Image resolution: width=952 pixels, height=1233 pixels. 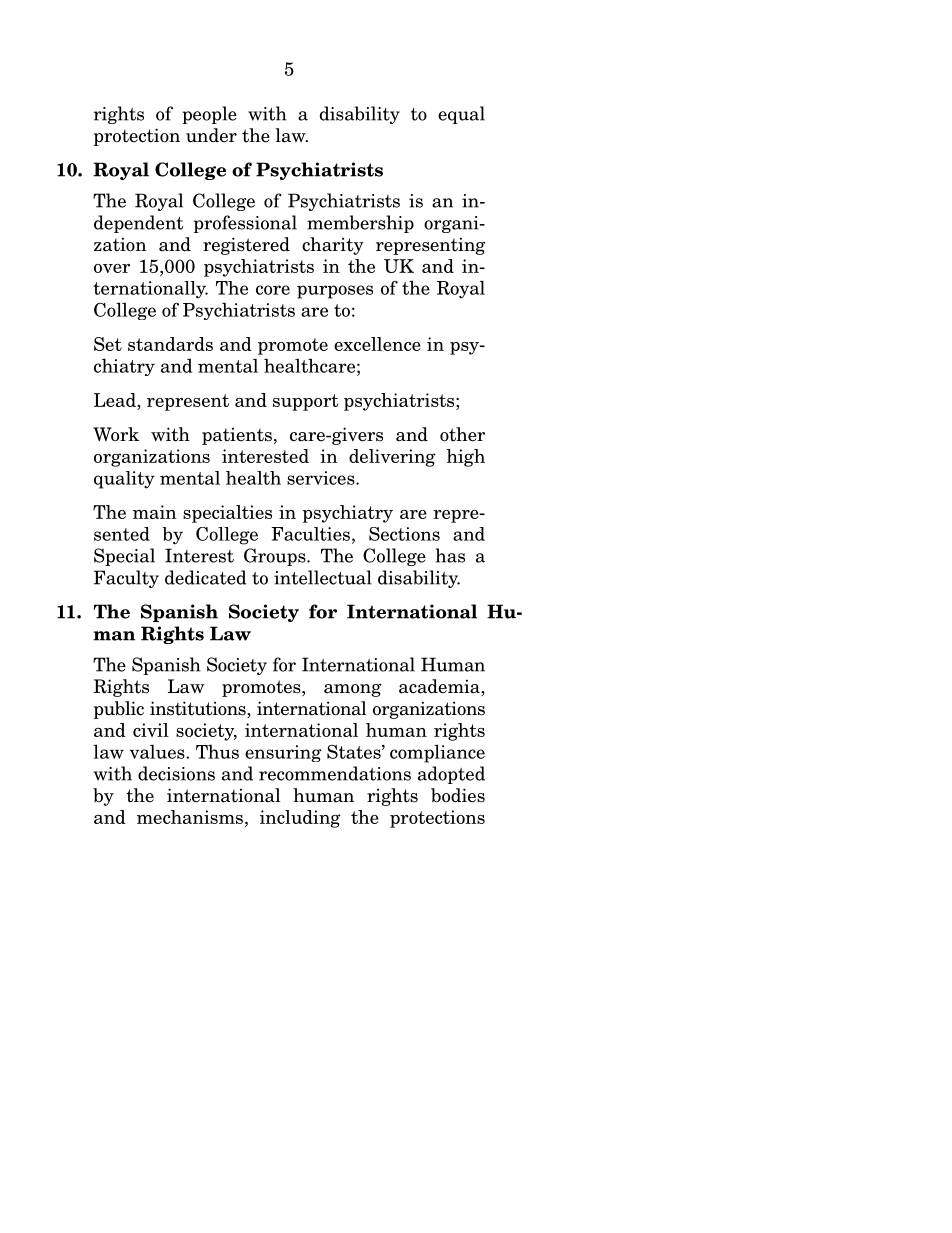 I want to click on equal, so click(x=461, y=115).
